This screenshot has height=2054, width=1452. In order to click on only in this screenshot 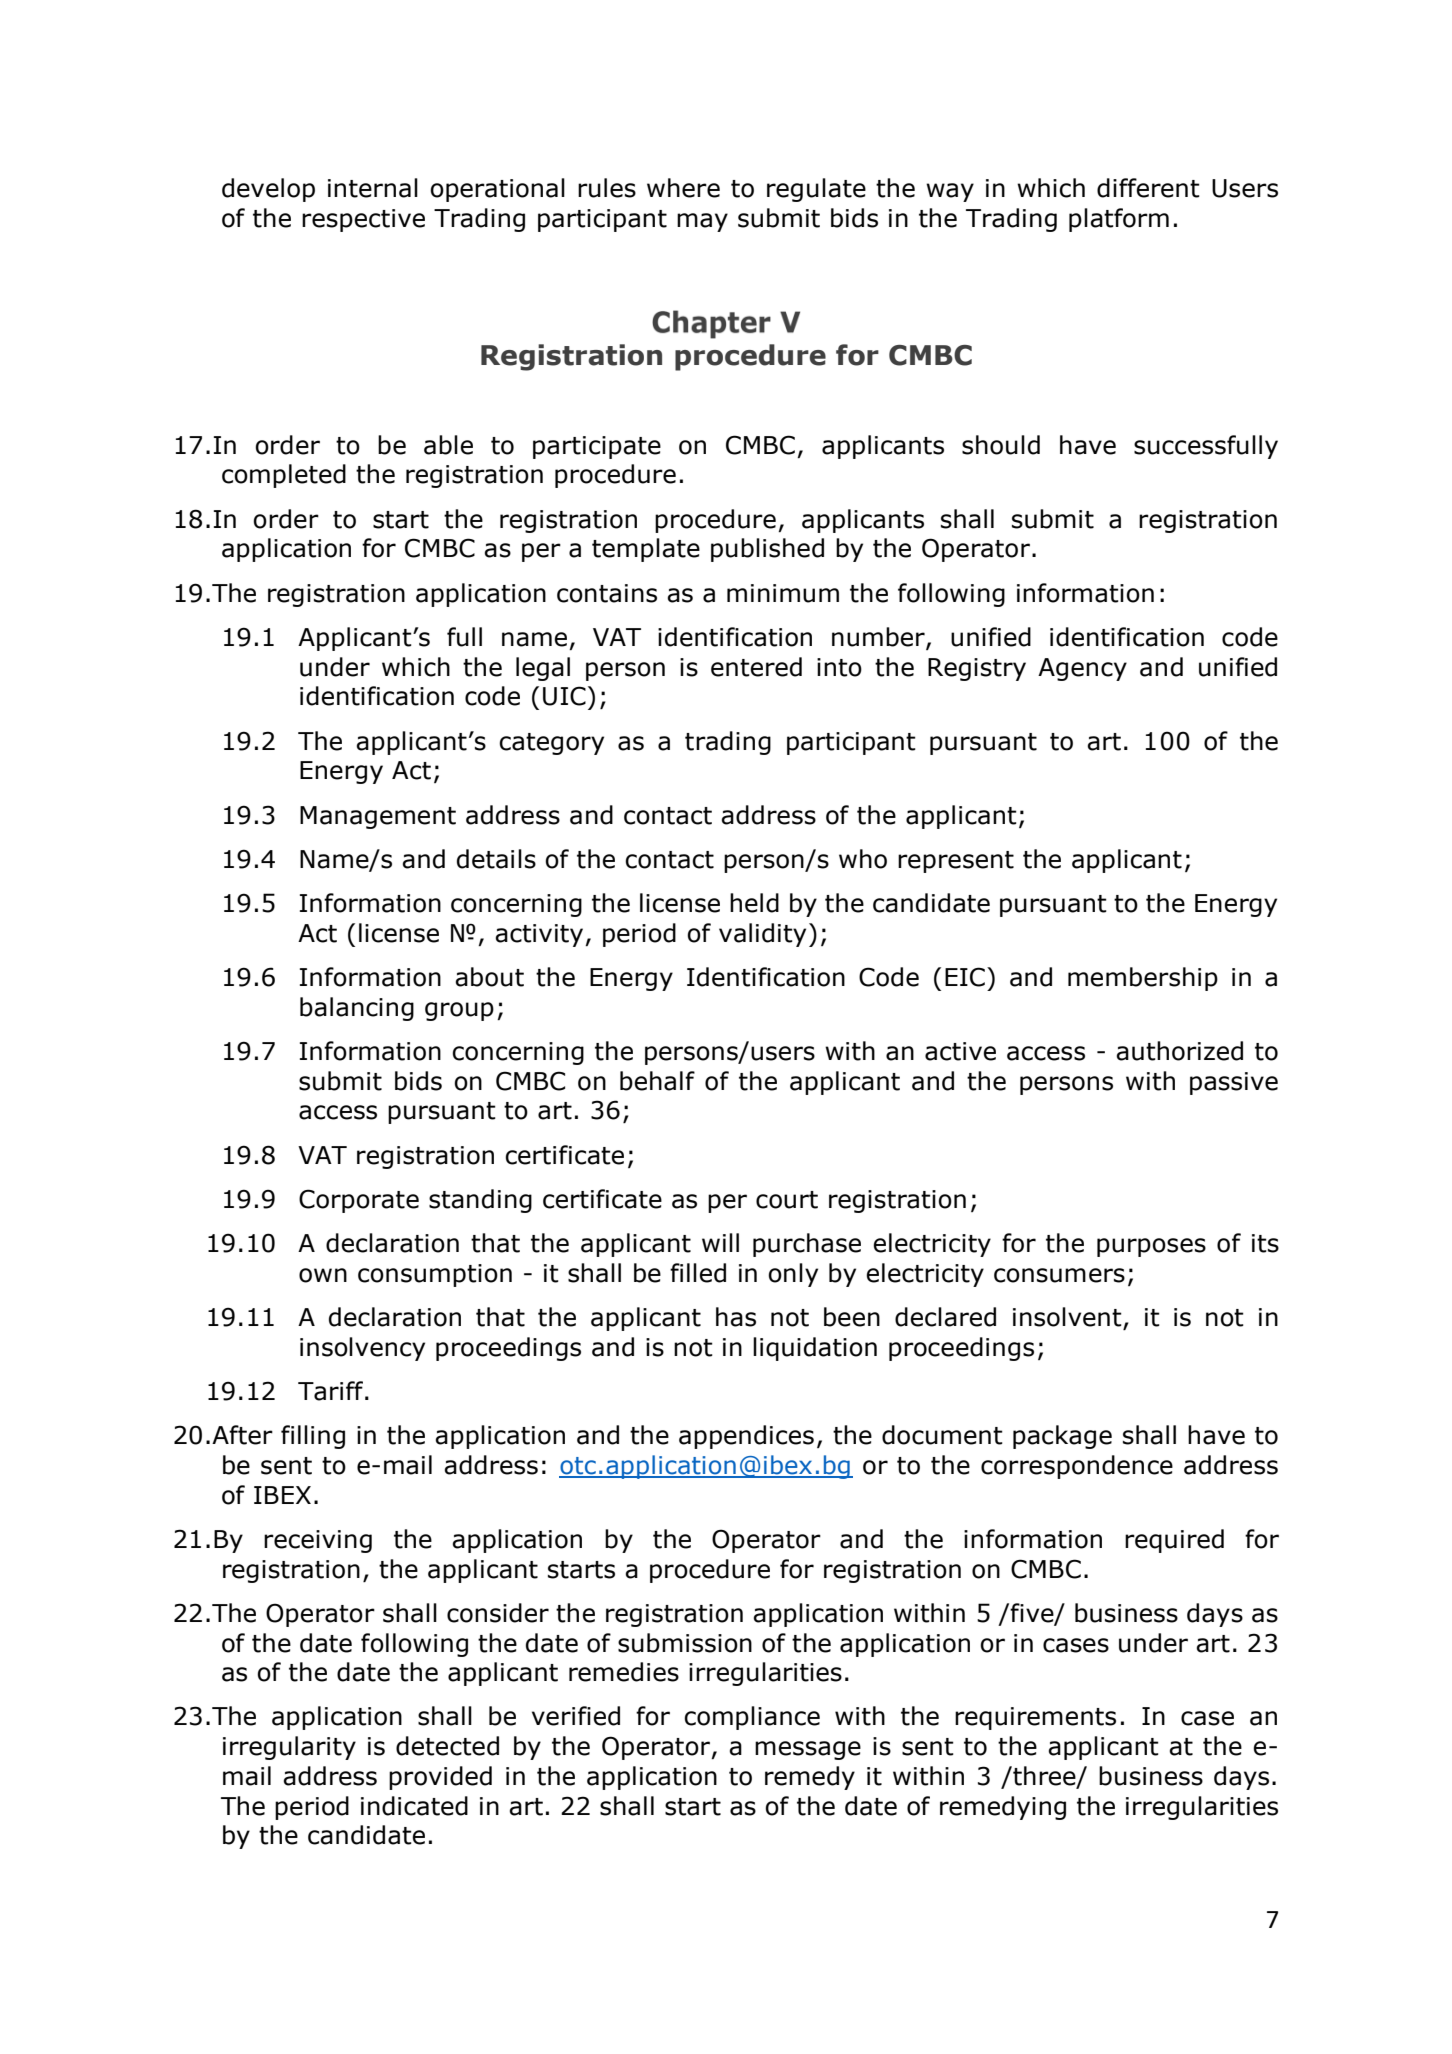, I will do `click(793, 1275)`.
